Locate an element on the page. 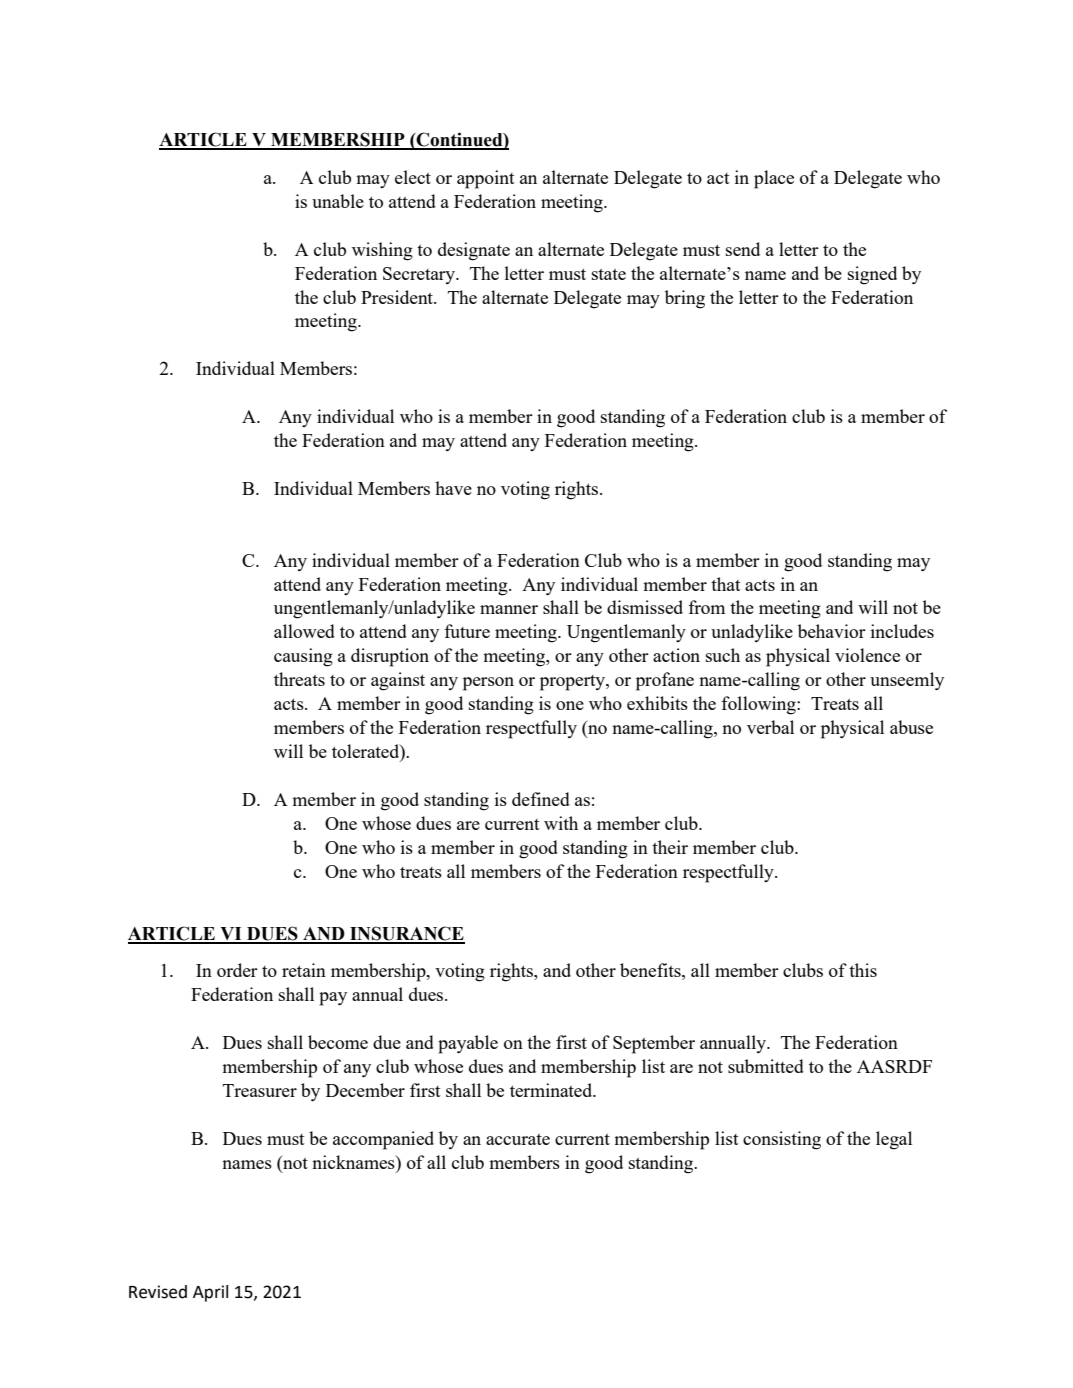  this is located at coordinates (863, 970).
